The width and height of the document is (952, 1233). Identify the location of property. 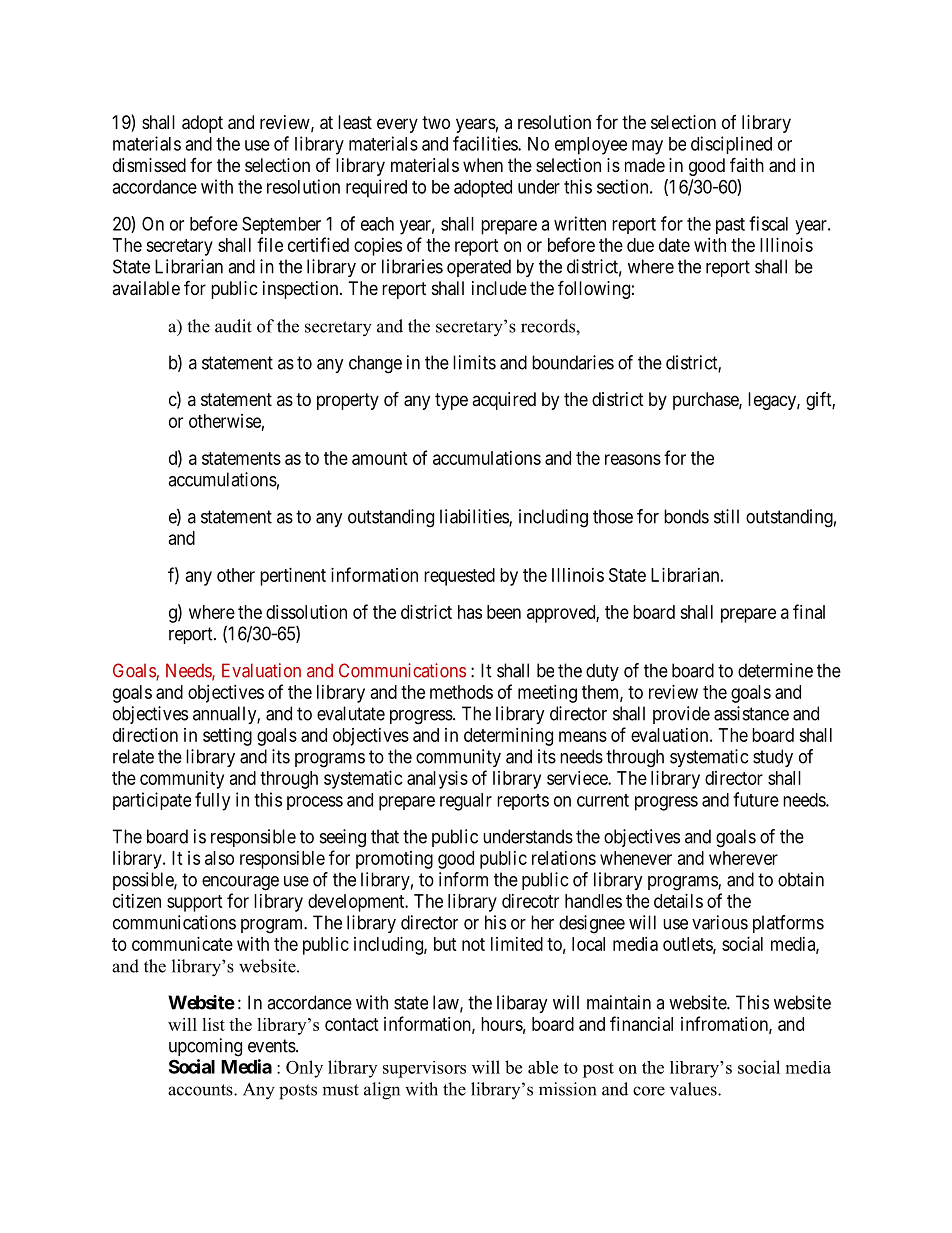
(348, 401).
